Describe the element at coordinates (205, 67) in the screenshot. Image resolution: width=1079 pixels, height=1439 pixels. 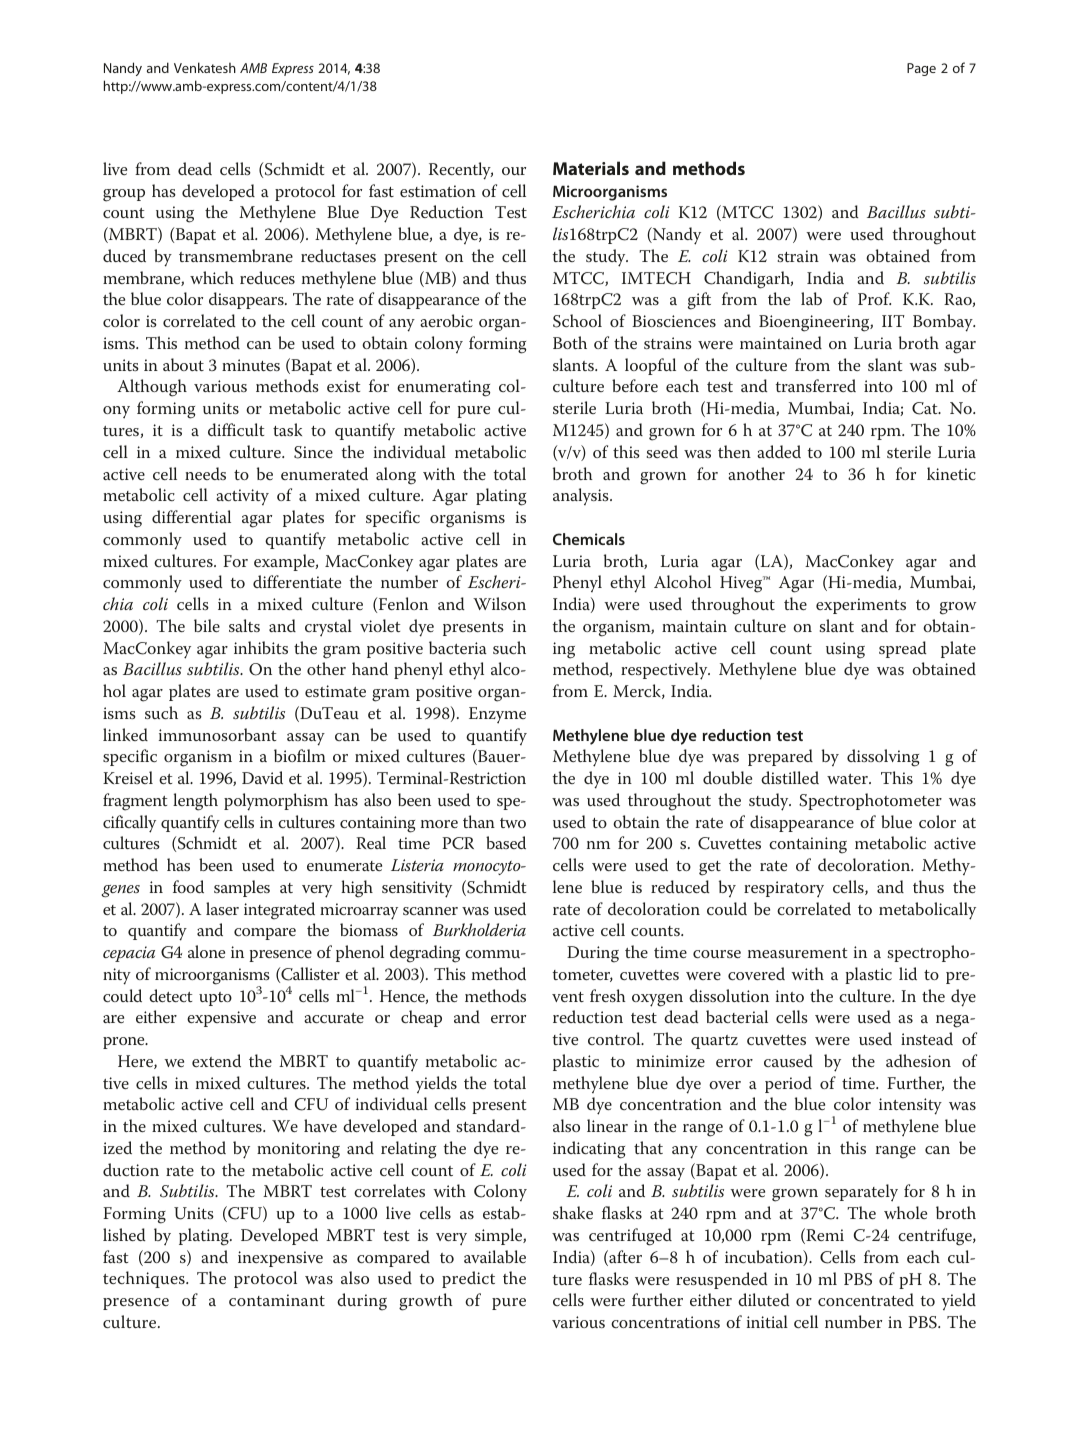
I see `Venkatesh` at that location.
